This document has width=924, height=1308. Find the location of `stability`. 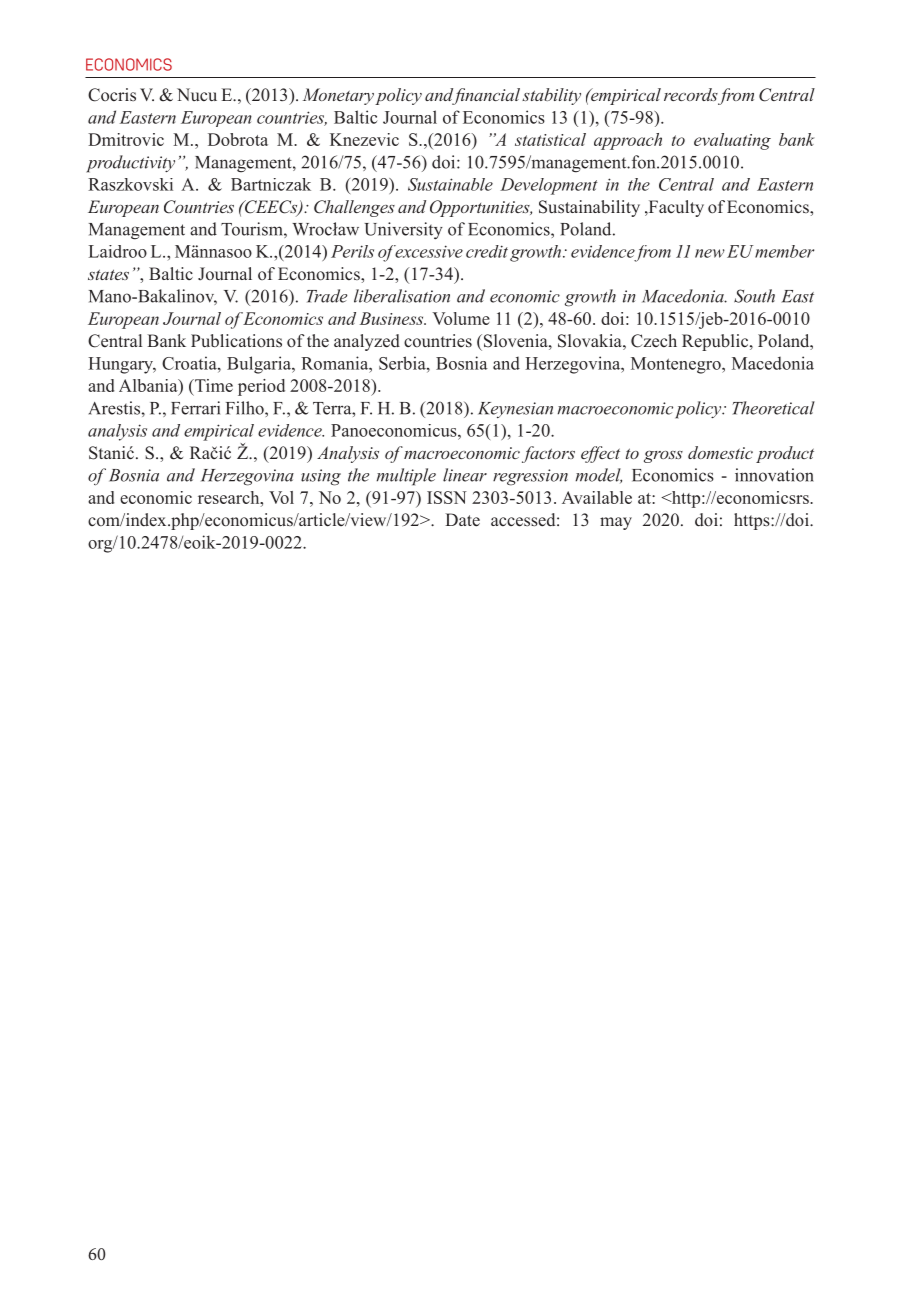

stability is located at coordinates (551, 96).
